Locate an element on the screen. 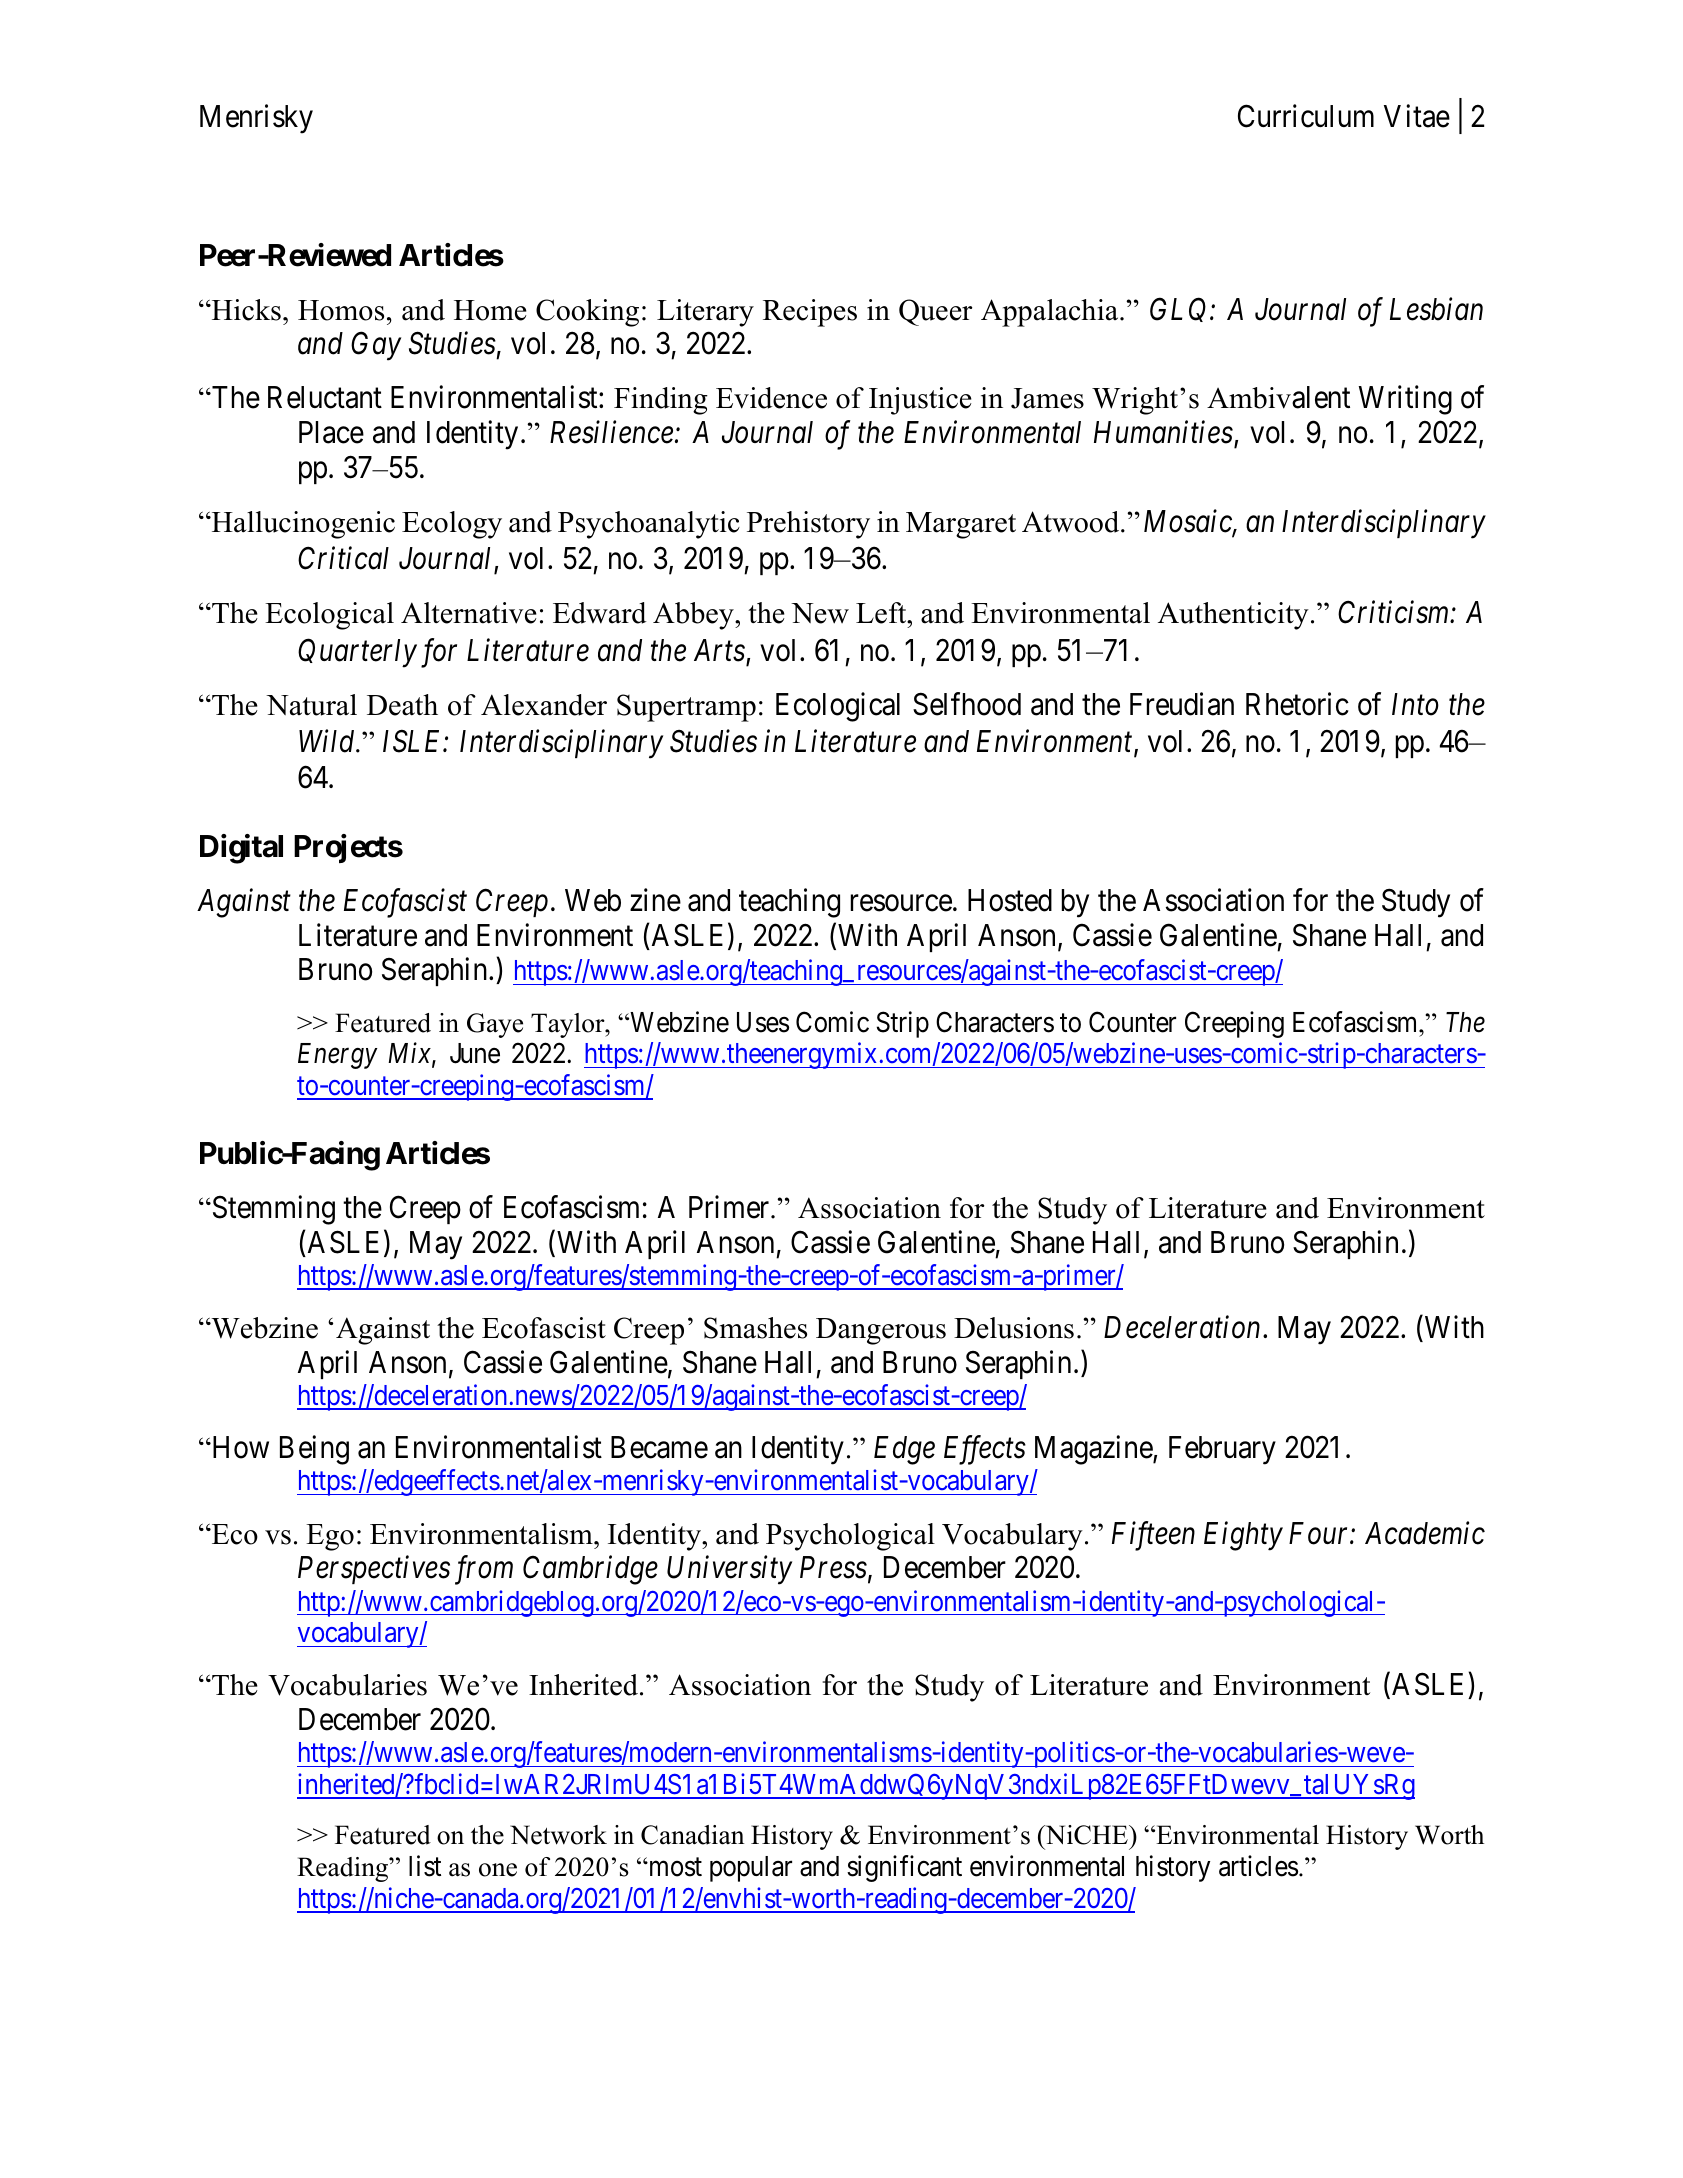 This screenshot has height=2178, width=1683. significant is located at coordinates (904, 1868).
